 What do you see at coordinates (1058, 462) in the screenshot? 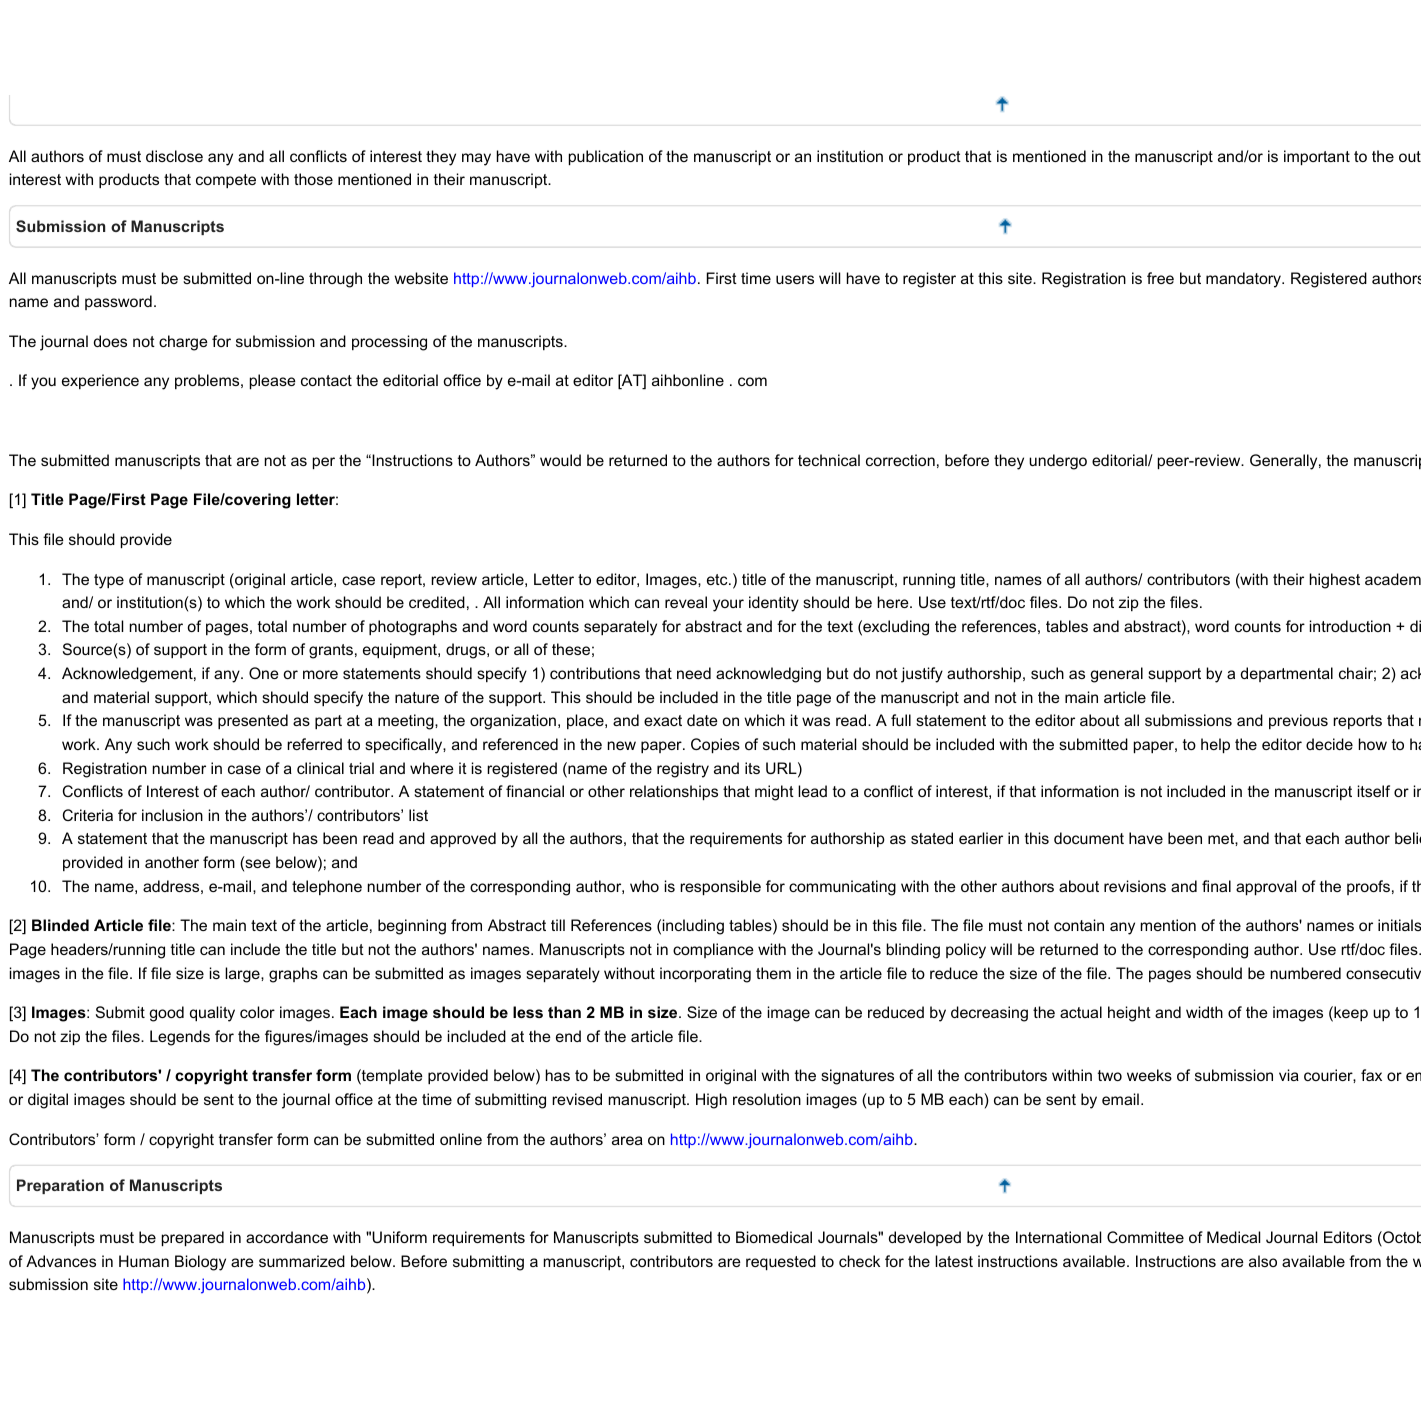
I see `undergo` at bounding box center [1058, 462].
